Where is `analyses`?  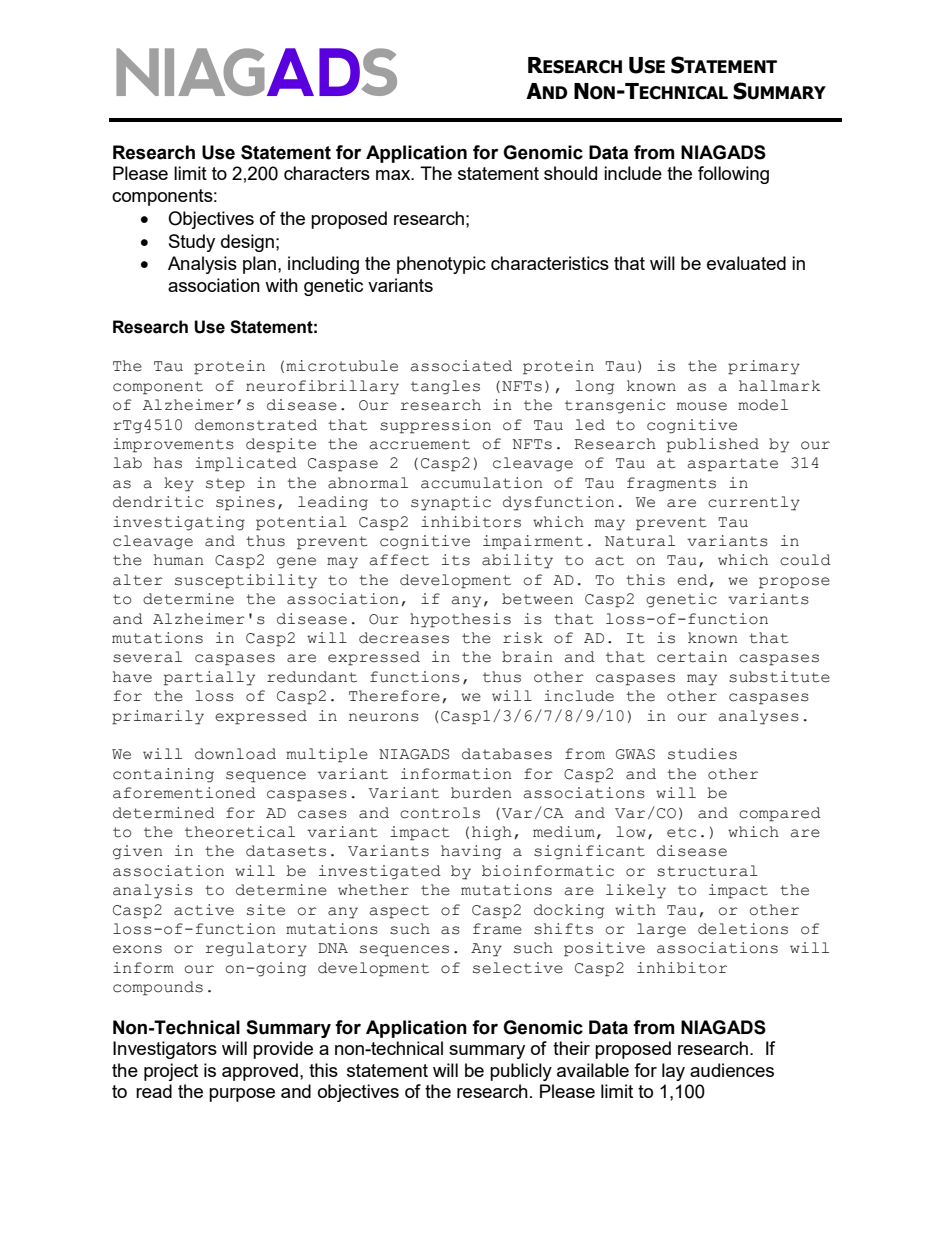 analyses is located at coordinates (759, 717).
